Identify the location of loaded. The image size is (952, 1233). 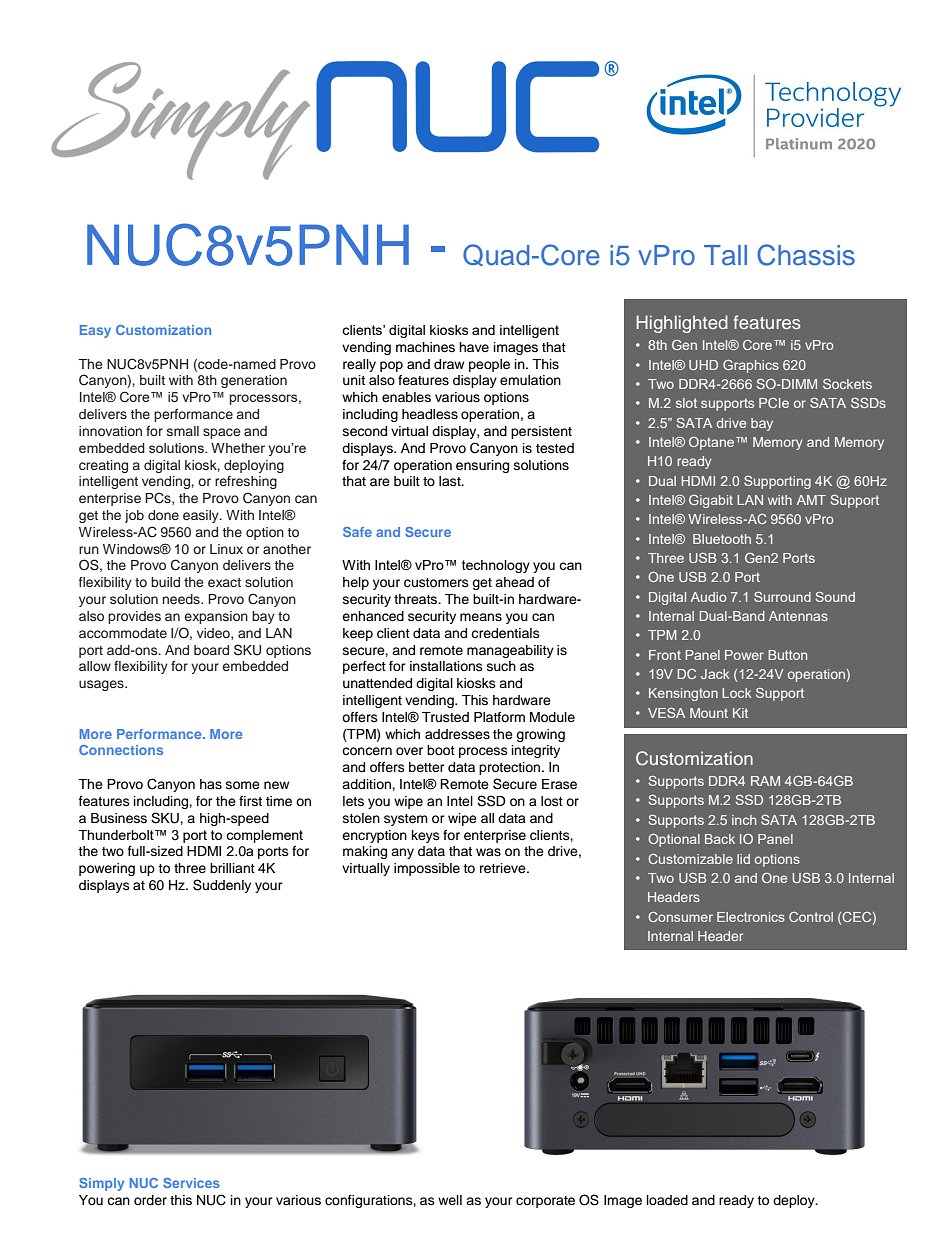
(667, 1200).
